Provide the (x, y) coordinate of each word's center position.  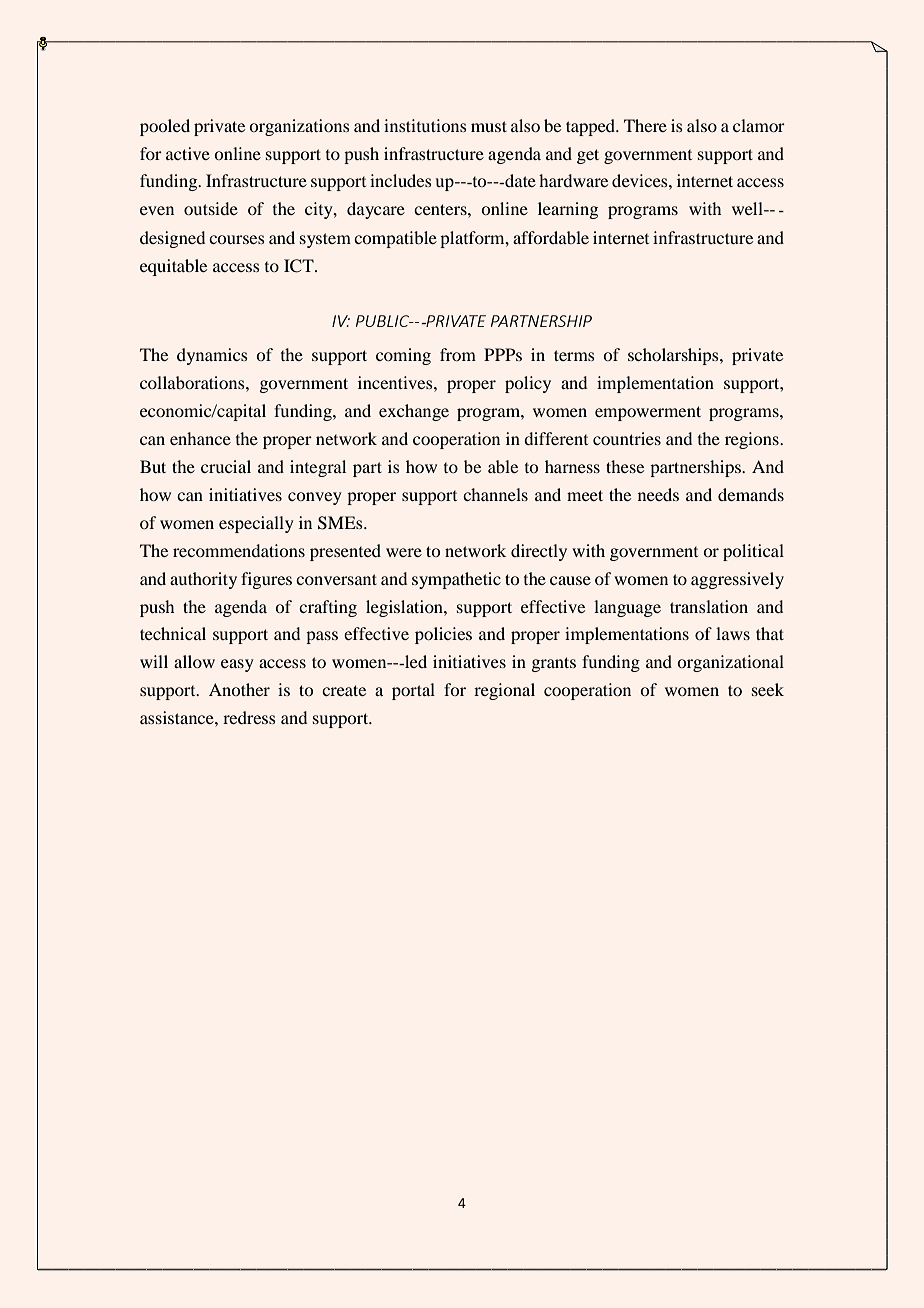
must (489, 126)
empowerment (648, 413)
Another (239, 689)
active (188, 153)
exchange (414, 412)
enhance (200, 438)
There (645, 125)
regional (504, 691)
